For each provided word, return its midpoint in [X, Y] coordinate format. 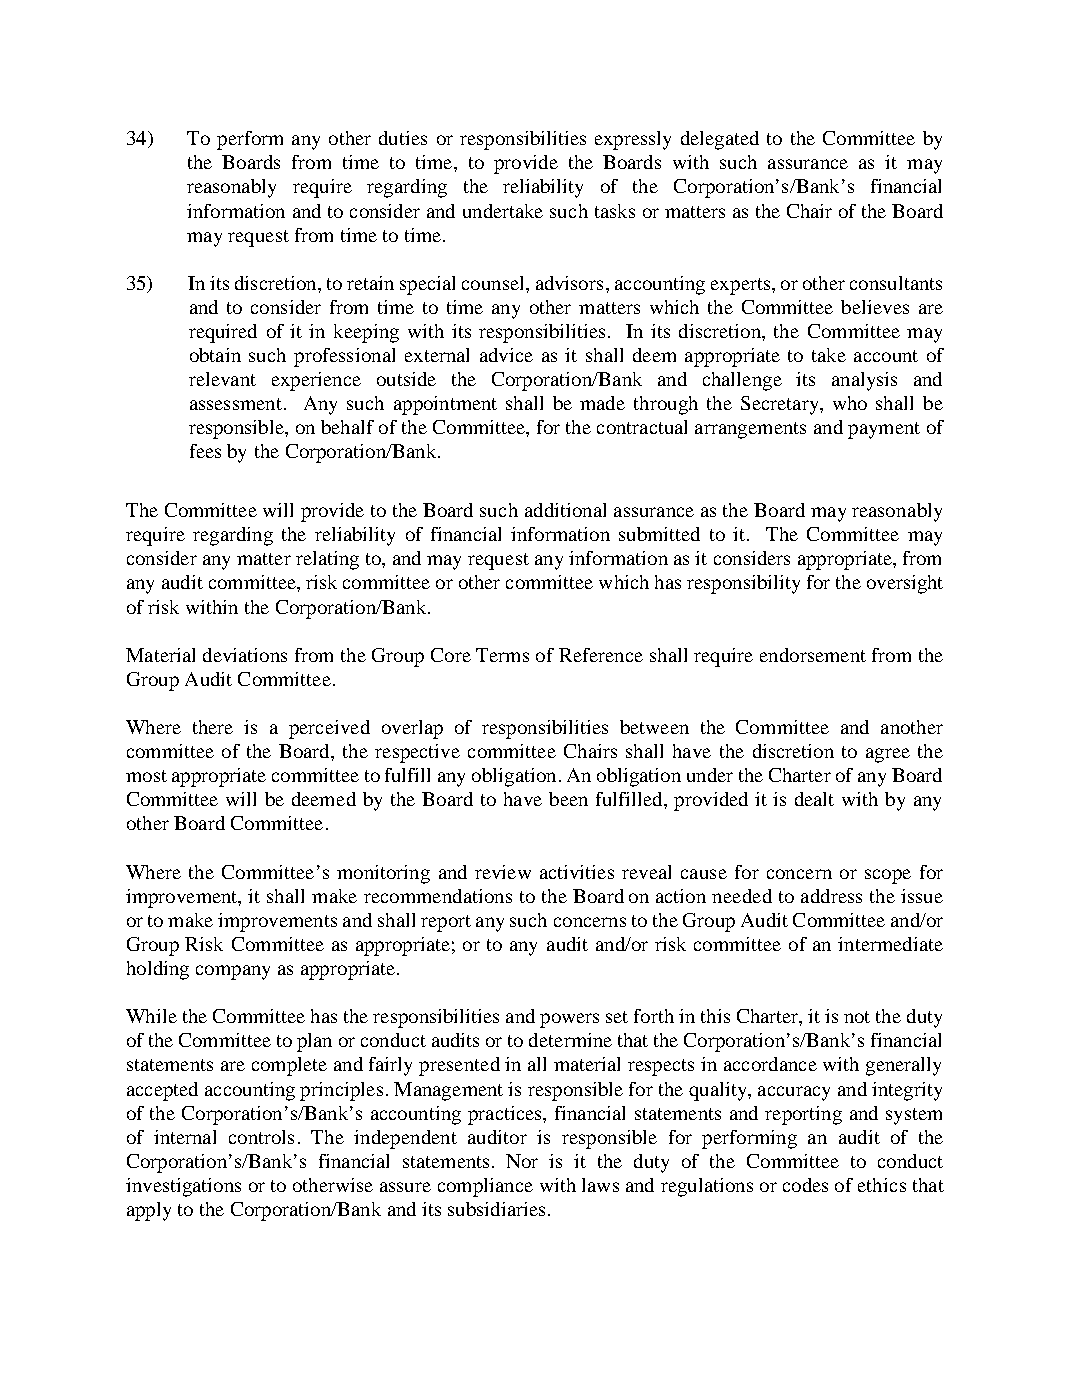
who [850, 403]
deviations [245, 655]
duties [403, 138]
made [602, 403]
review [503, 872]
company [233, 972]
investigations [183, 1187]
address [831, 896]
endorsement [813, 655]
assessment [236, 404]
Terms [502, 655]
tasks [615, 211]
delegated [720, 140]
